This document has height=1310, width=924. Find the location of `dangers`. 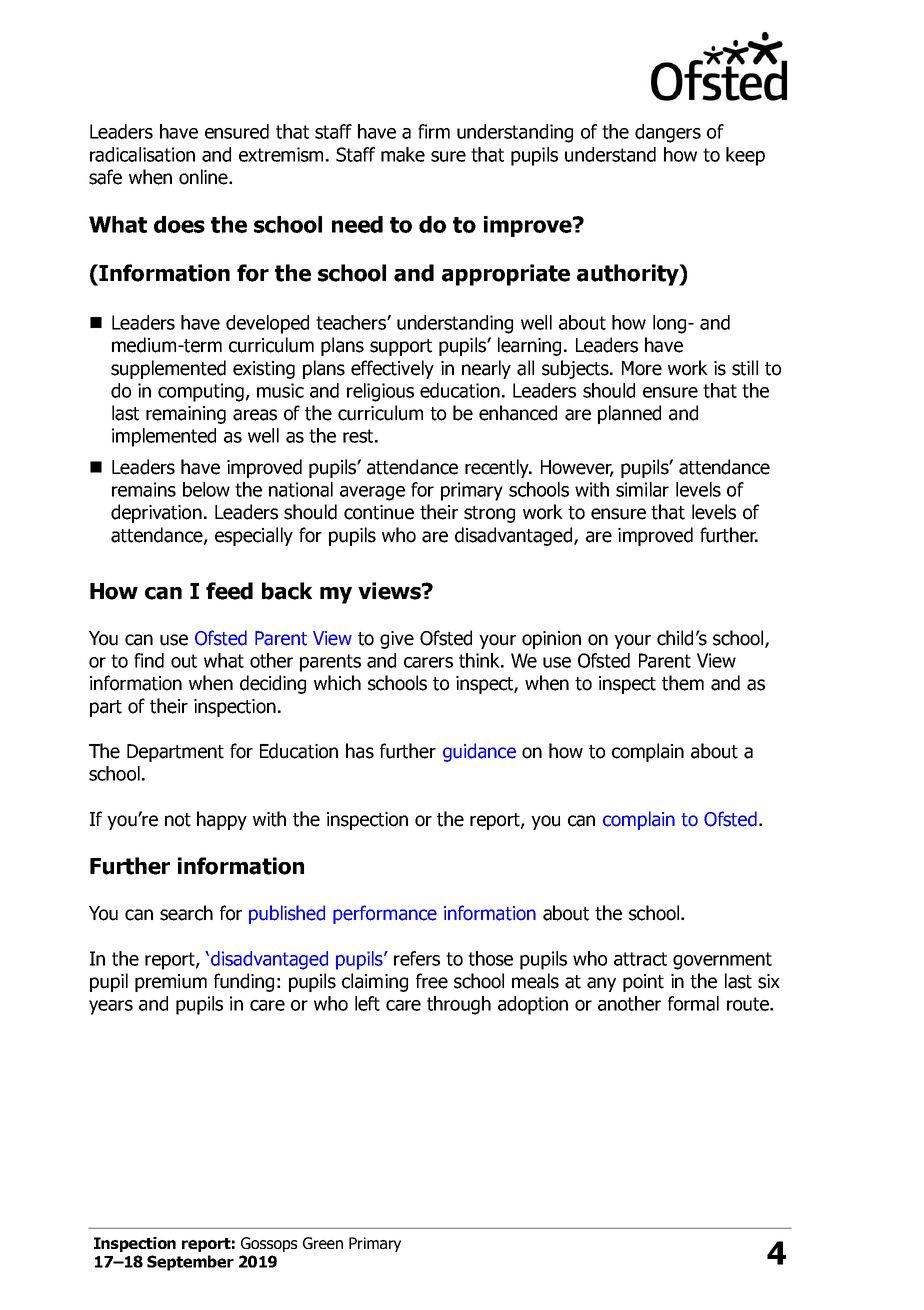

dangers is located at coordinates (668, 133).
